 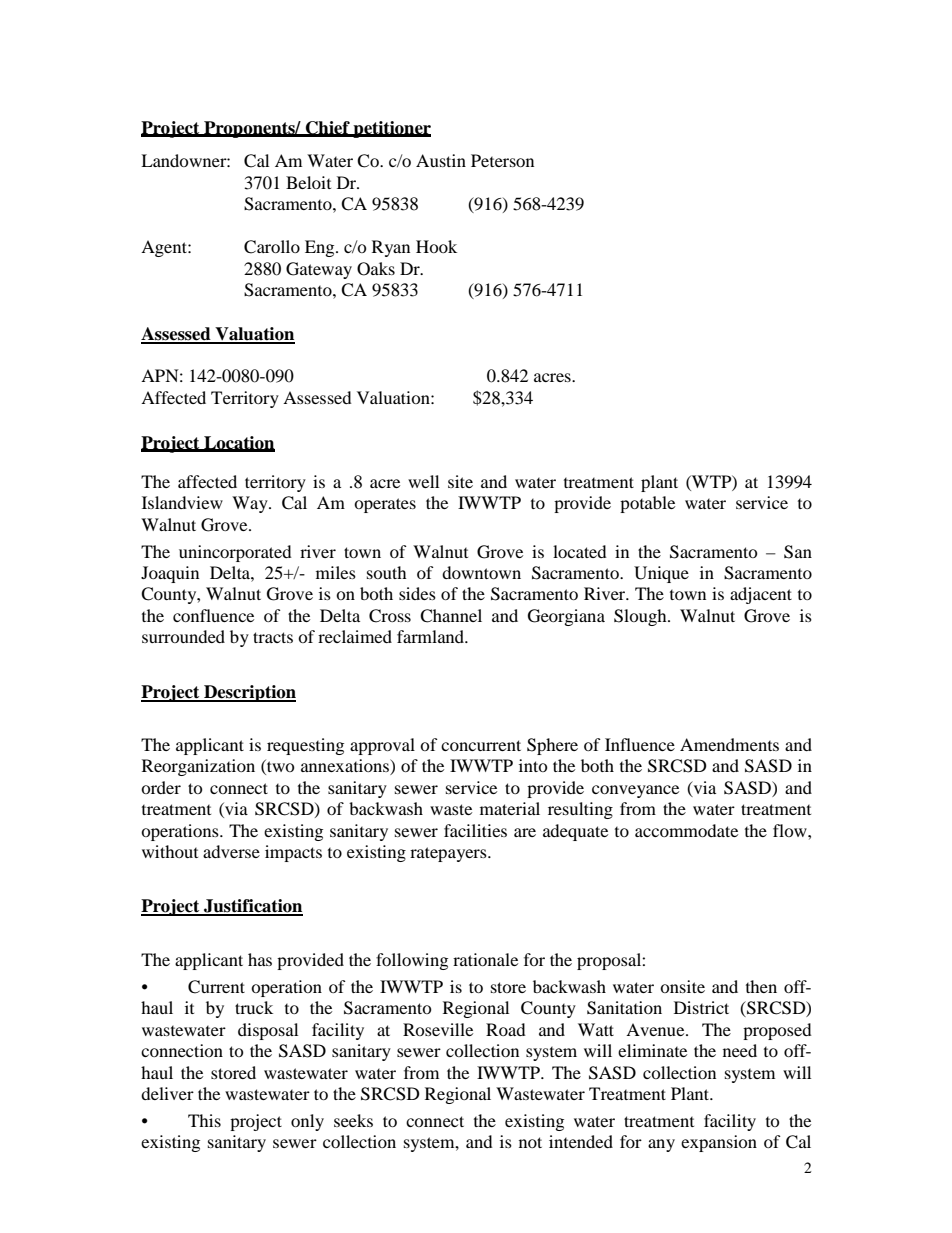 What do you see at coordinates (502, 160) in the screenshot?
I see `Peterson` at bounding box center [502, 160].
